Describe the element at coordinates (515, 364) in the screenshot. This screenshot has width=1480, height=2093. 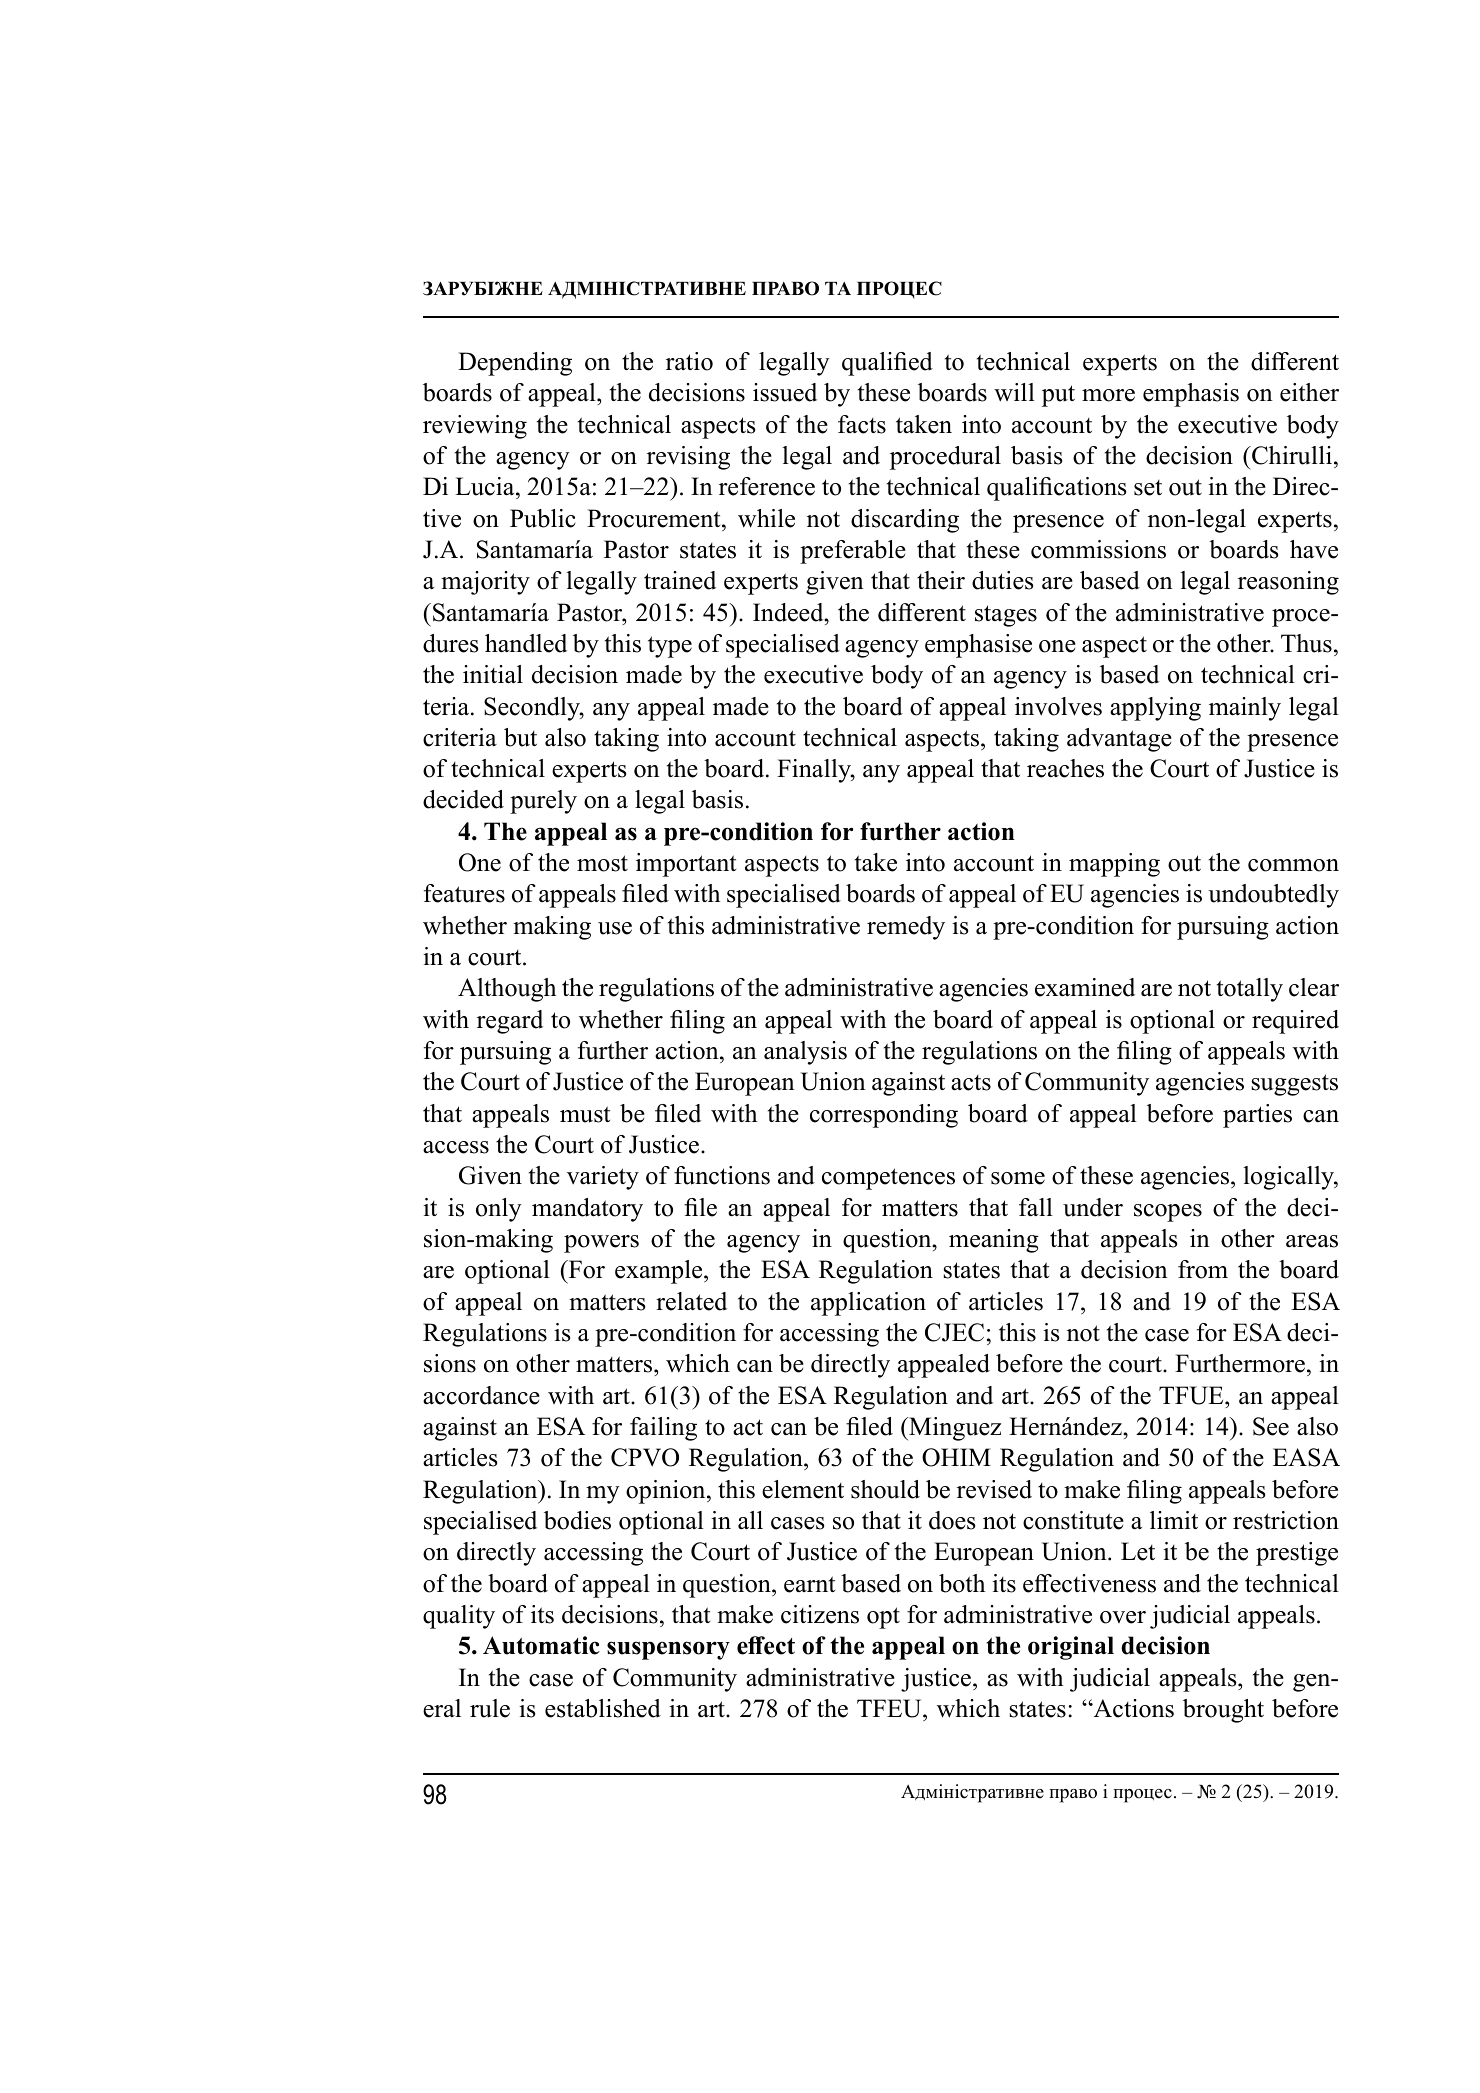
I see `Depending` at that location.
